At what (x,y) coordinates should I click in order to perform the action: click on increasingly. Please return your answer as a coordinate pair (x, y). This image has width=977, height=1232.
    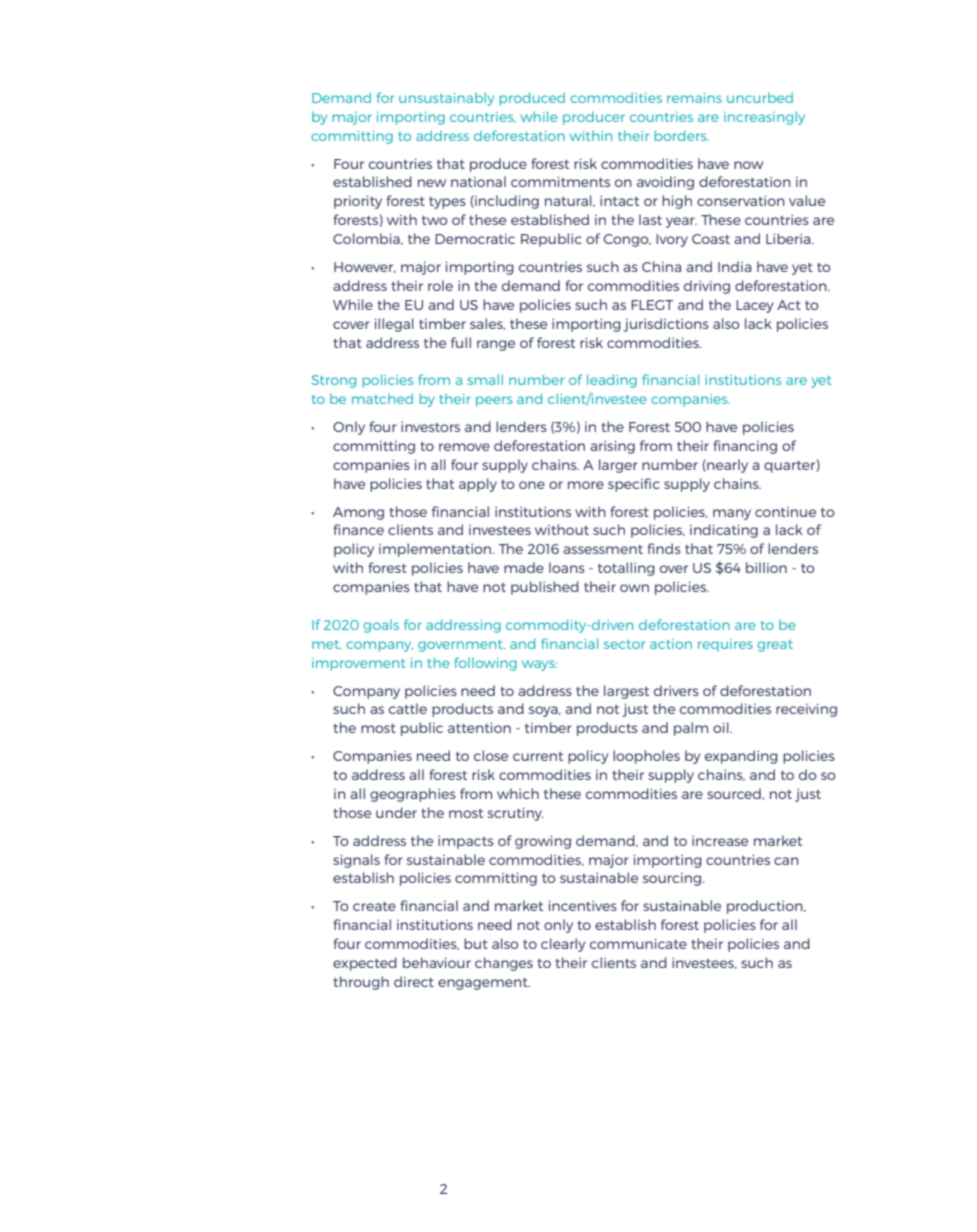
    Looking at the image, I should click on (764, 118).
